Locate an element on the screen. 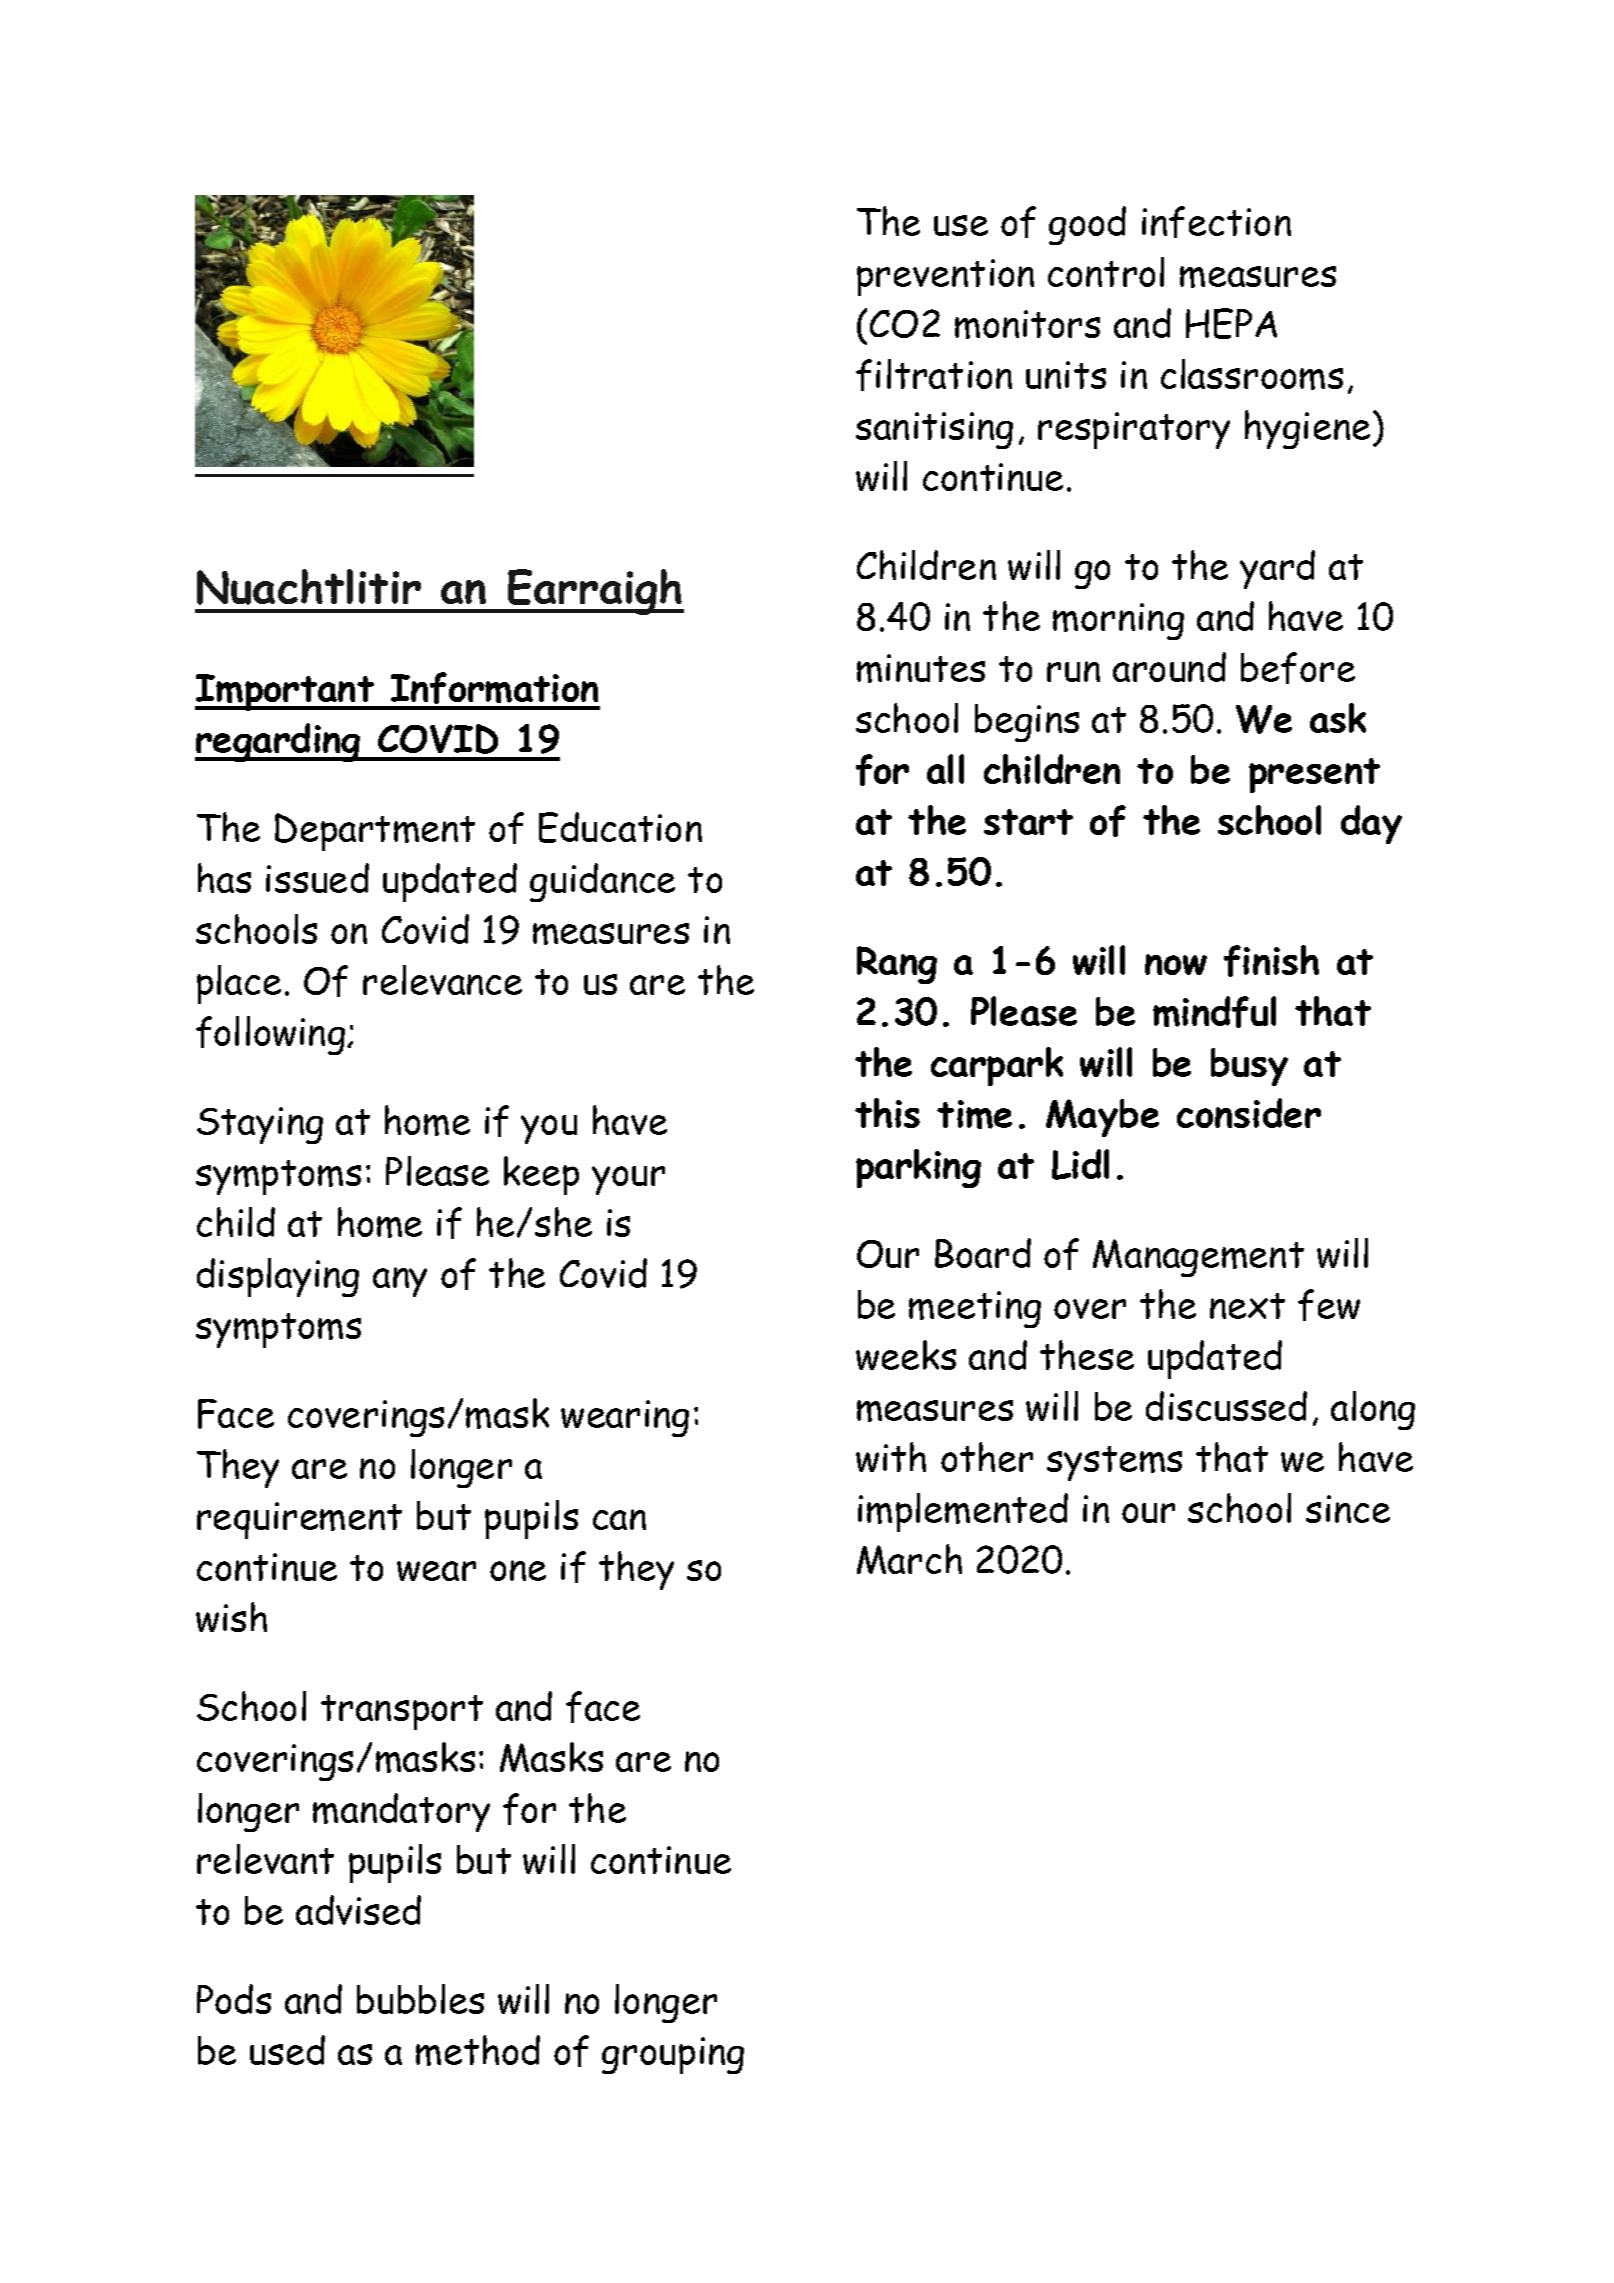 The image size is (1614, 2283). grouping is located at coordinates (673, 2055).
